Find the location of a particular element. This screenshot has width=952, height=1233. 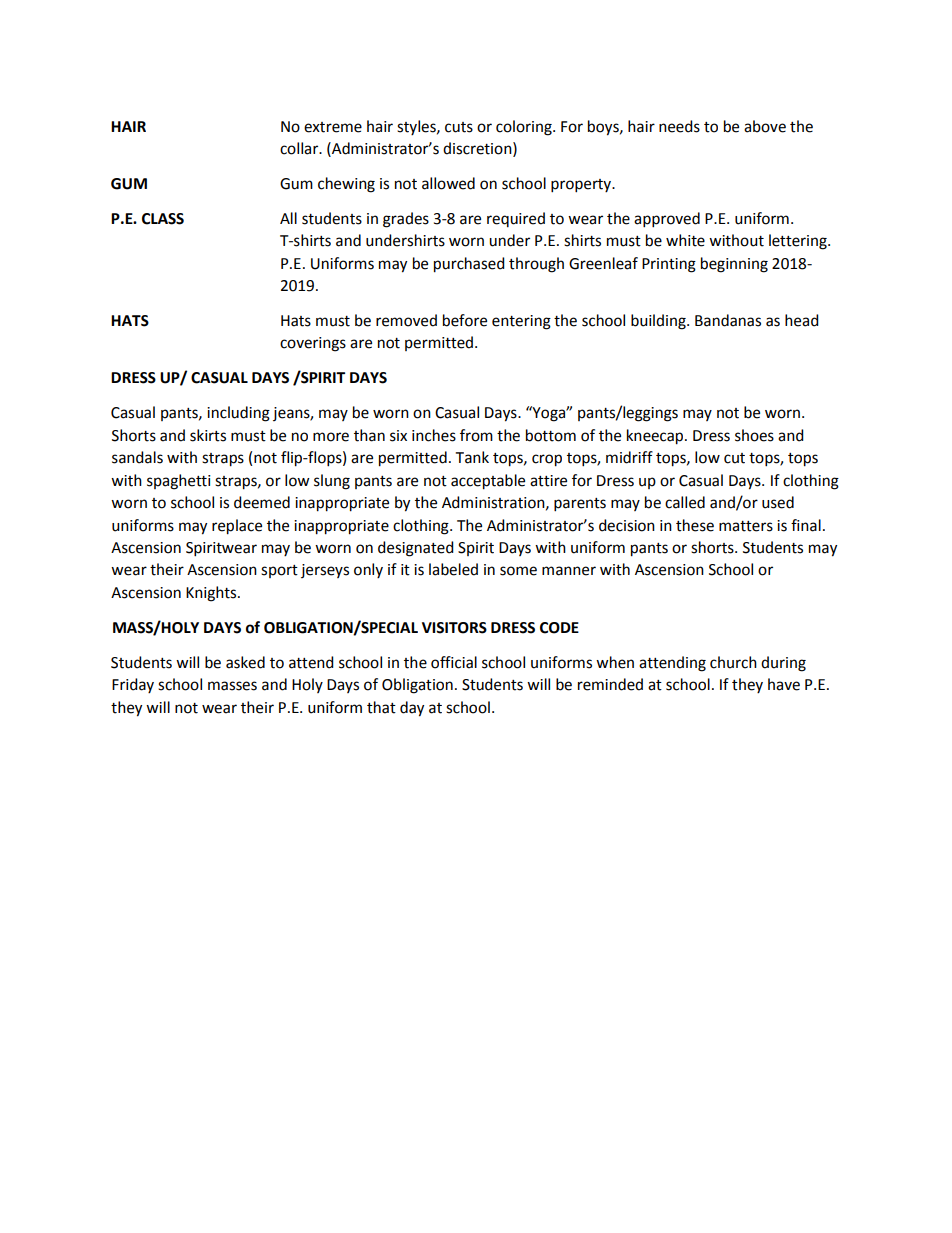

including is located at coordinates (238, 414).
